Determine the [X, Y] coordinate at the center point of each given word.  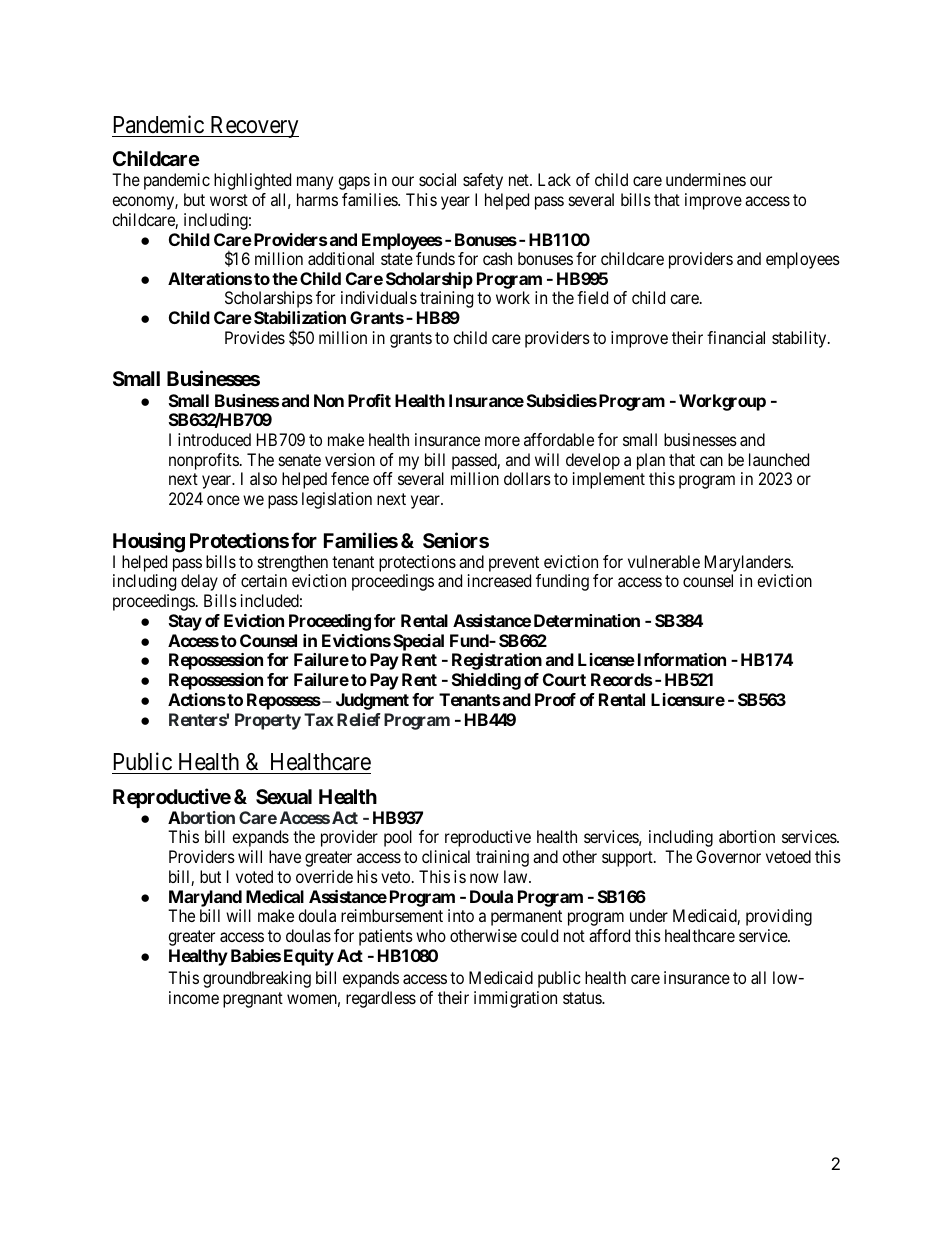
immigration [515, 999]
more [502, 441]
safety [483, 181]
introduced [214, 439]
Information [682, 659]
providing [779, 917]
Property [268, 721]
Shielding [486, 681]
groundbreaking [257, 979]
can [711, 461]
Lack [554, 179]
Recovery [253, 127]
